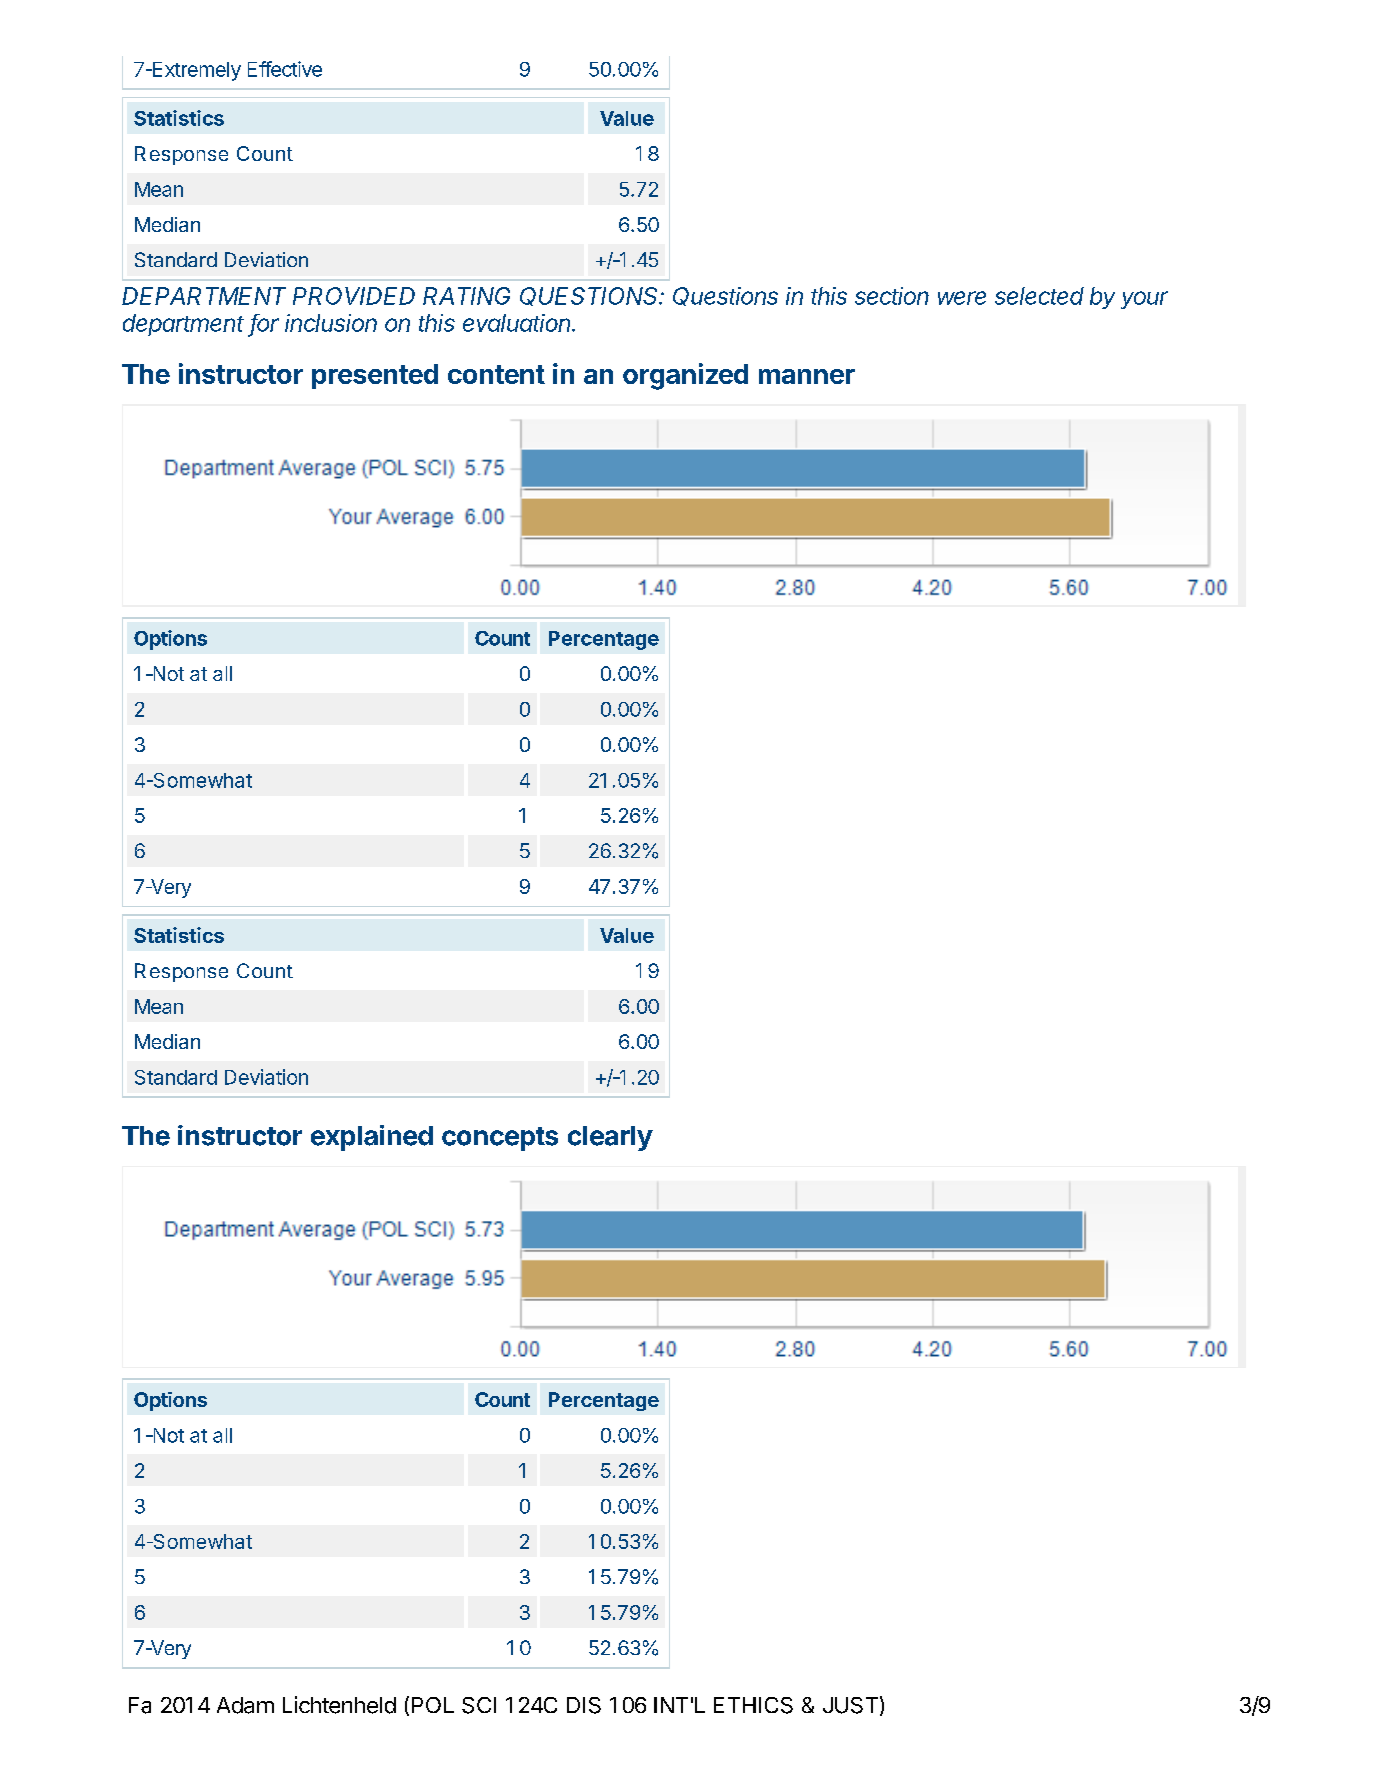 The width and height of the image is (1378, 1783). What do you see at coordinates (892, 296) in the image?
I see `section` at bounding box center [892, 296].
